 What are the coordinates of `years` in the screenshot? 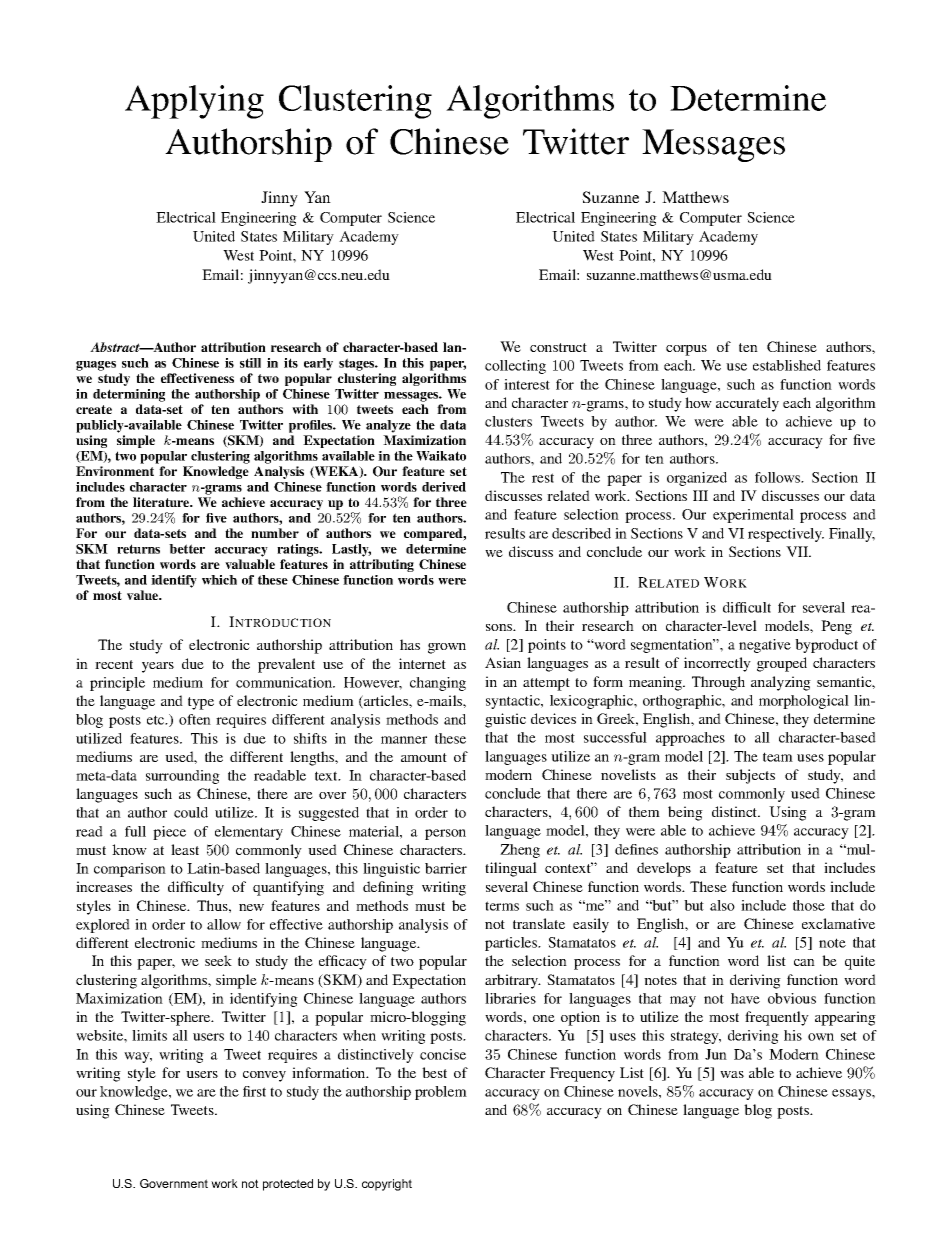 It's located at (158, 667).
